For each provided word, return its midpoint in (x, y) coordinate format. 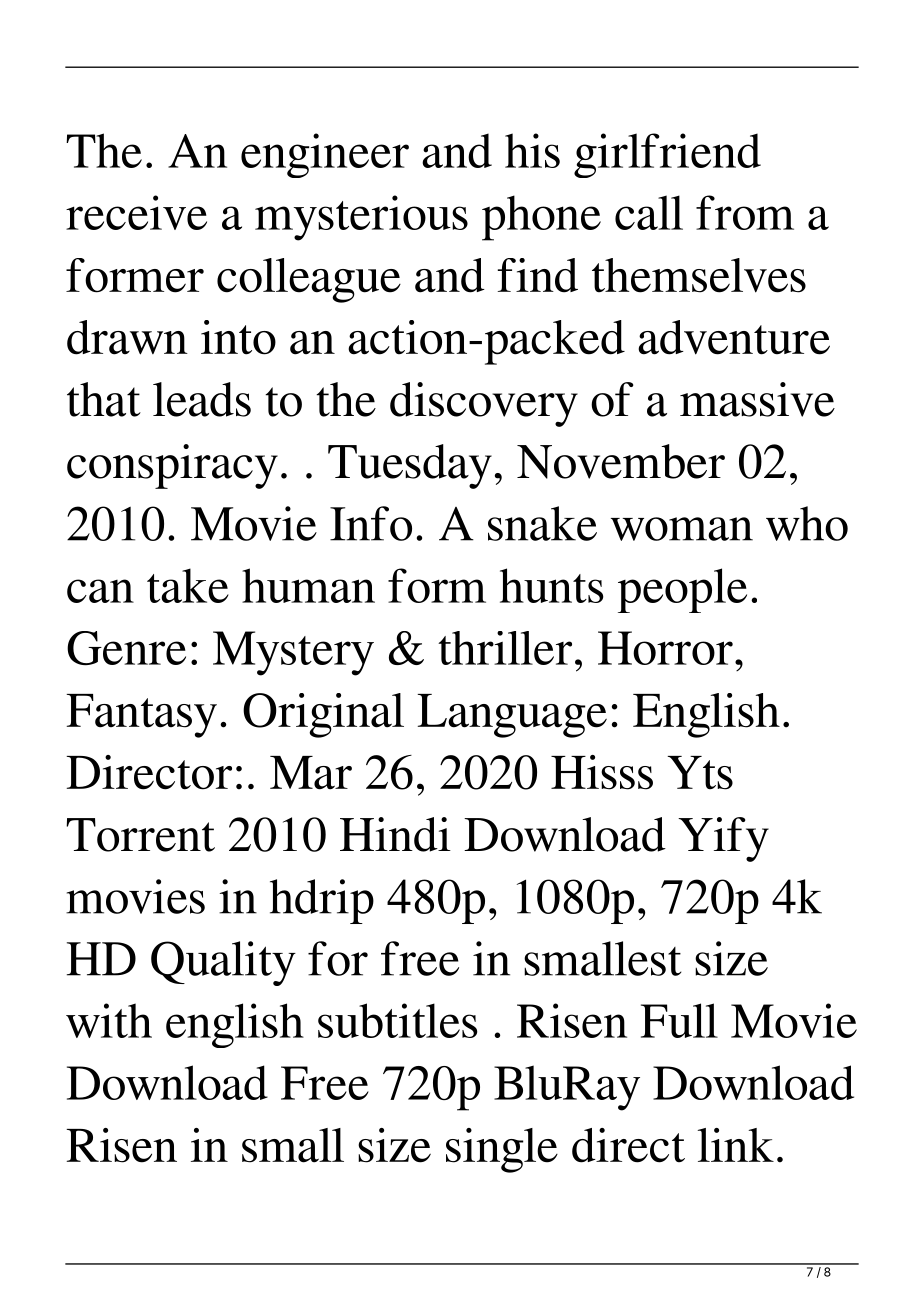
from (745, 212)
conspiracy (172, 466)
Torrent (140, 835)
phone (541, 218)
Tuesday (410, 466)
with (109, 1020)
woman (682, 529)
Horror (665, 648)
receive (136, 212)
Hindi (395, 834)
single (502, 1150)
